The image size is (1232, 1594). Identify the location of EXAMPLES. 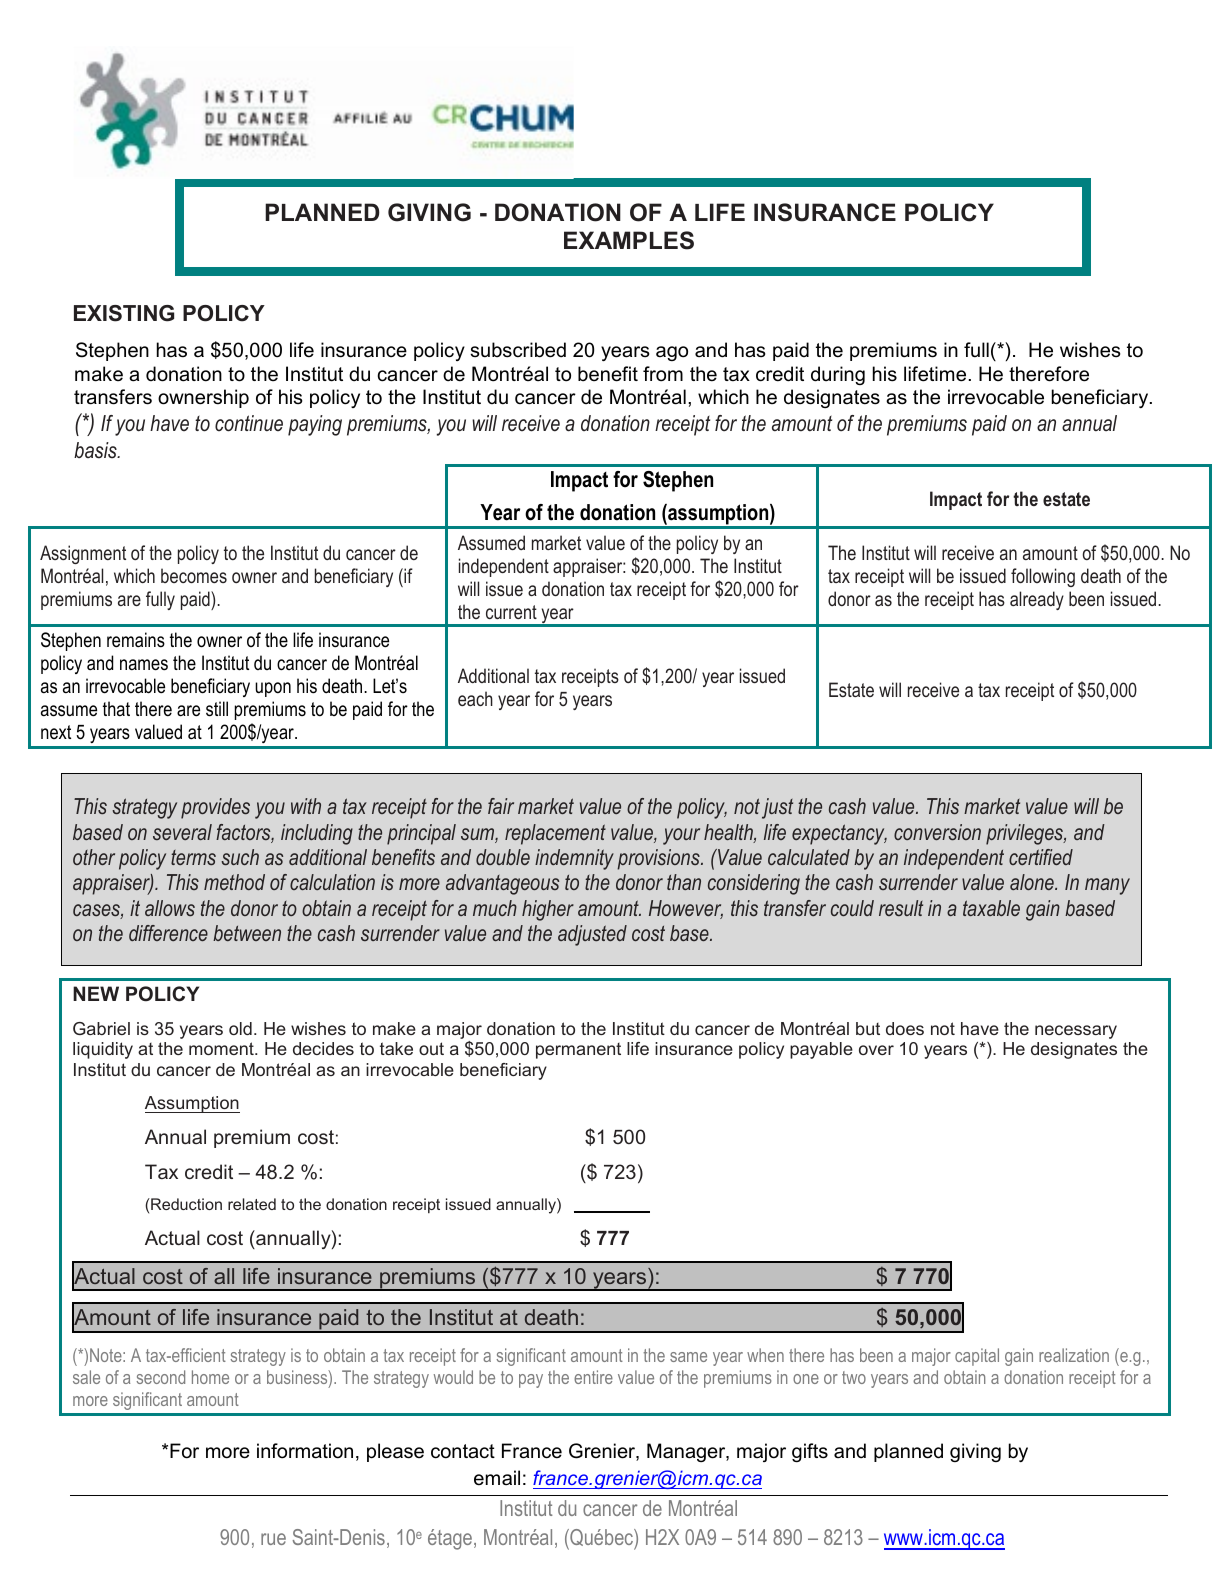
(629, 240).
